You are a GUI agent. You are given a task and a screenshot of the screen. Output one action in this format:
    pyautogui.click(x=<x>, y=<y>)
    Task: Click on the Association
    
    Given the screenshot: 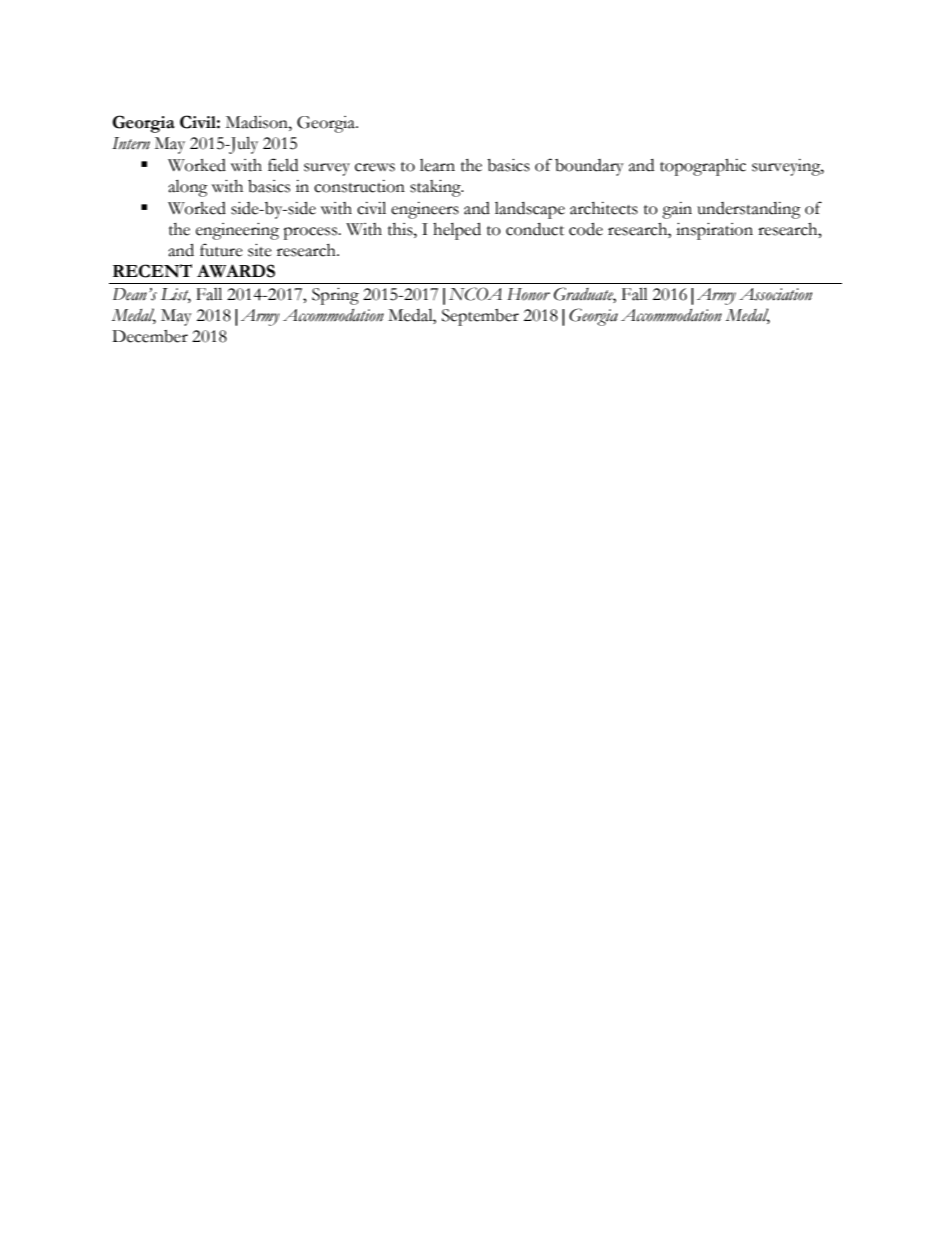 What is the action you would take?
    pyautogui.click(x=775, y=294)
